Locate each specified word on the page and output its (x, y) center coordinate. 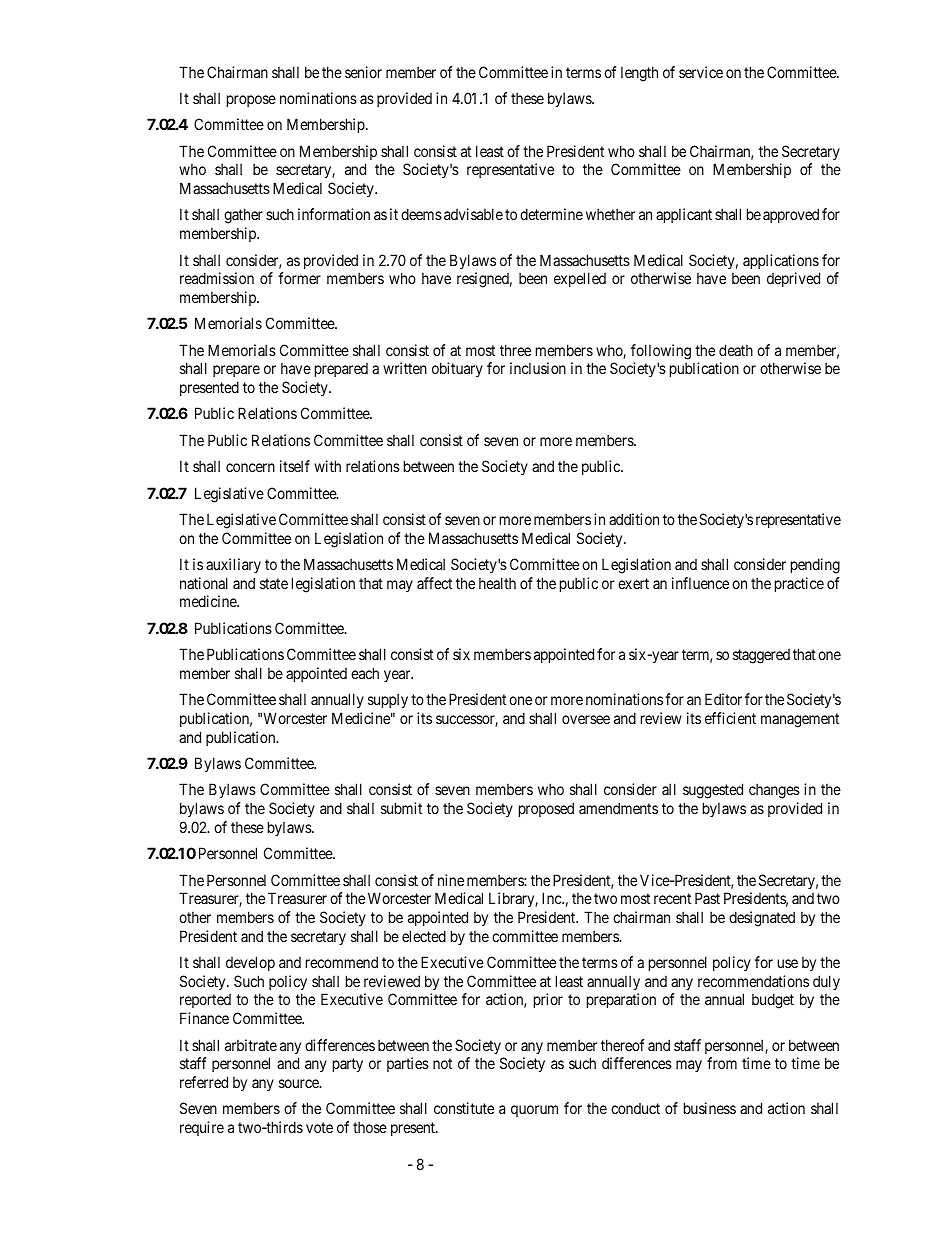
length (639, 74)
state (274, 583)
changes (774, 791)
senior (363, 72)
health (497, 583)
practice (799, 584)
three (515, 350)
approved (791, 215)
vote (319, 1127)
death (736, 350)
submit (401, 808)
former (299, 278)
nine (451, 880)
